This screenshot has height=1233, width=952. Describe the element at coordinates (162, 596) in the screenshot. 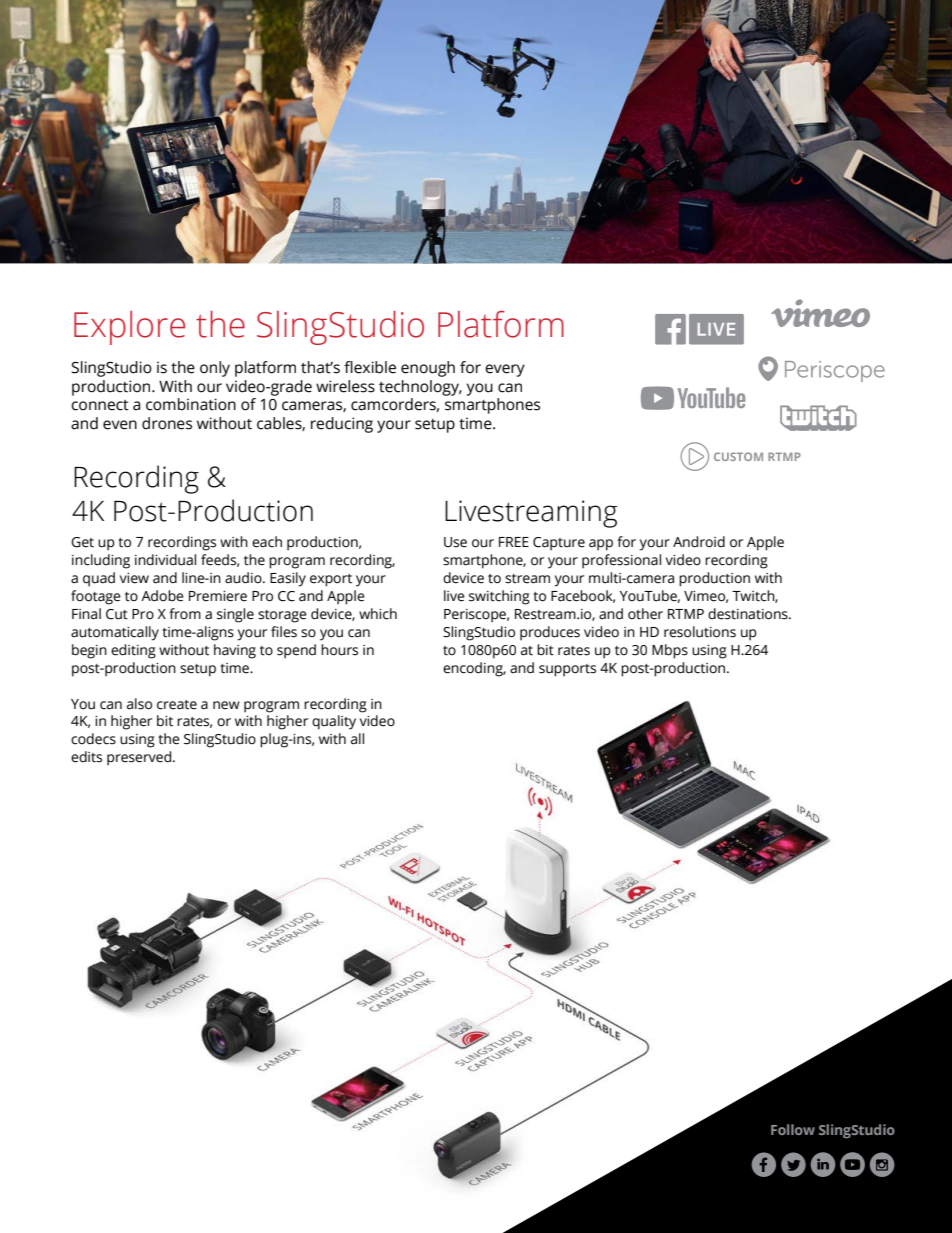

I see `Adobe` at that location.
